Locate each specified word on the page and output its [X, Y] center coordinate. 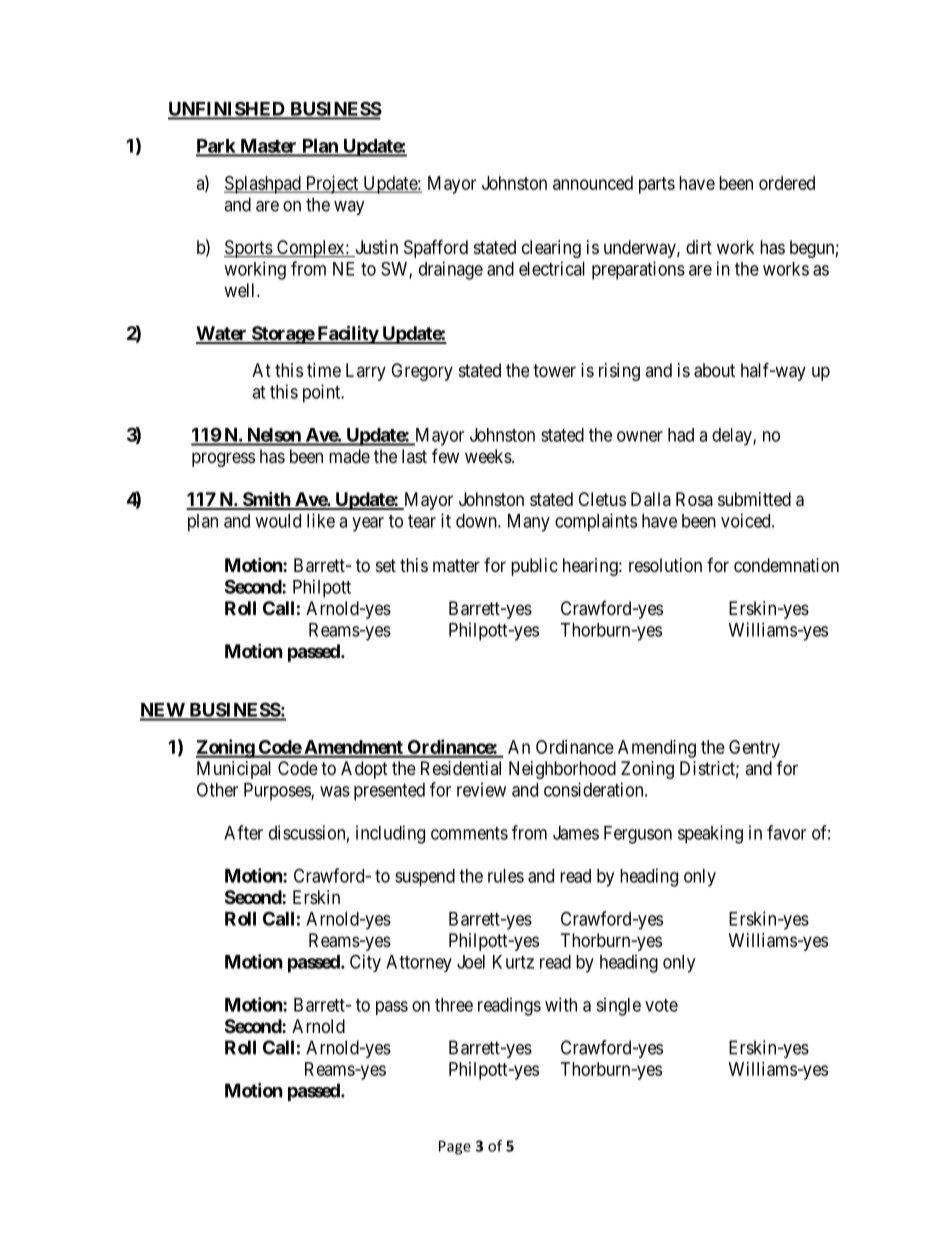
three [454, 1005]
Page [455, 1147]
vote [661, 1005]
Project [332, 185]
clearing [551, 249]
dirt [699, 247]
